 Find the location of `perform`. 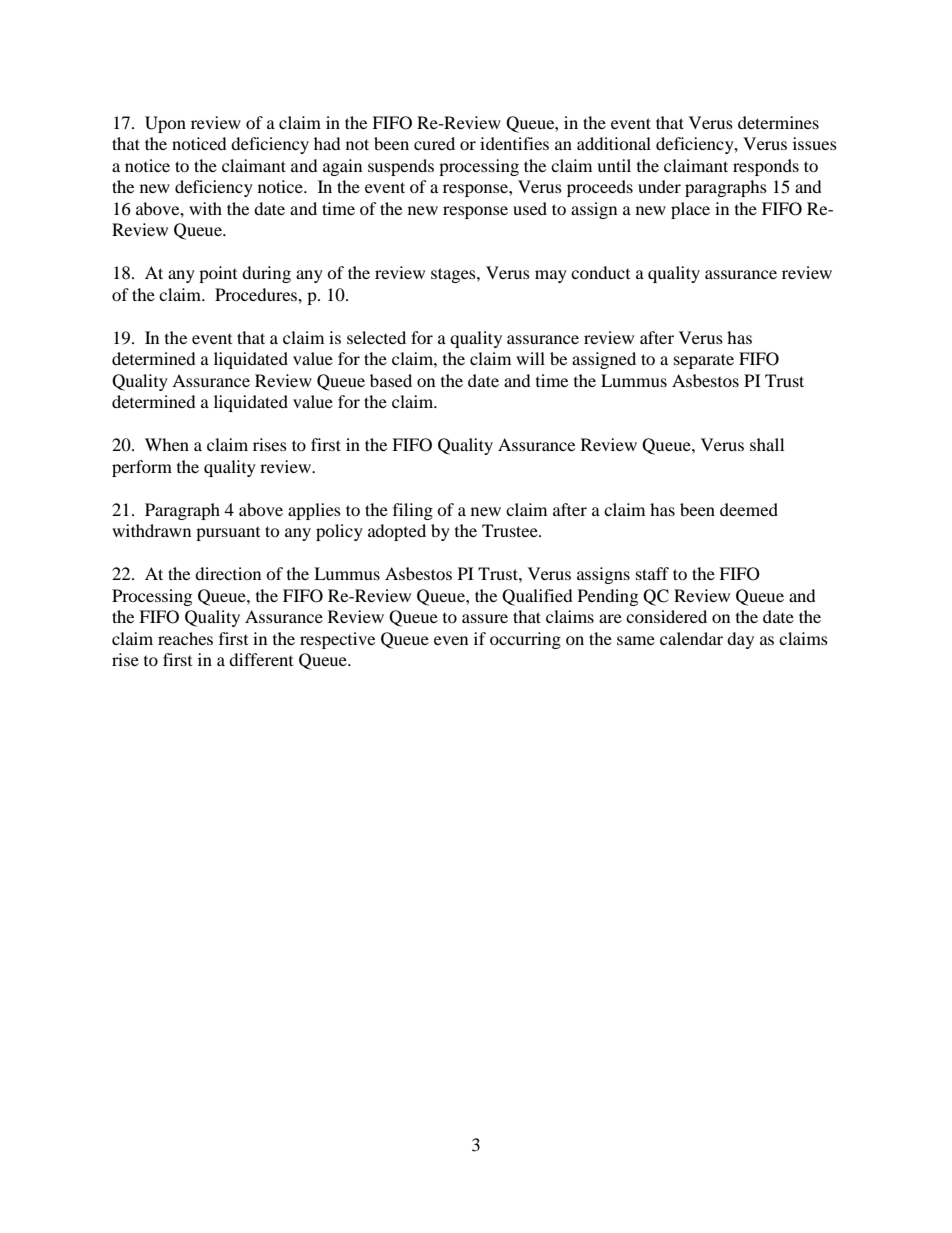

perform is located at coordinates (142, 468).
